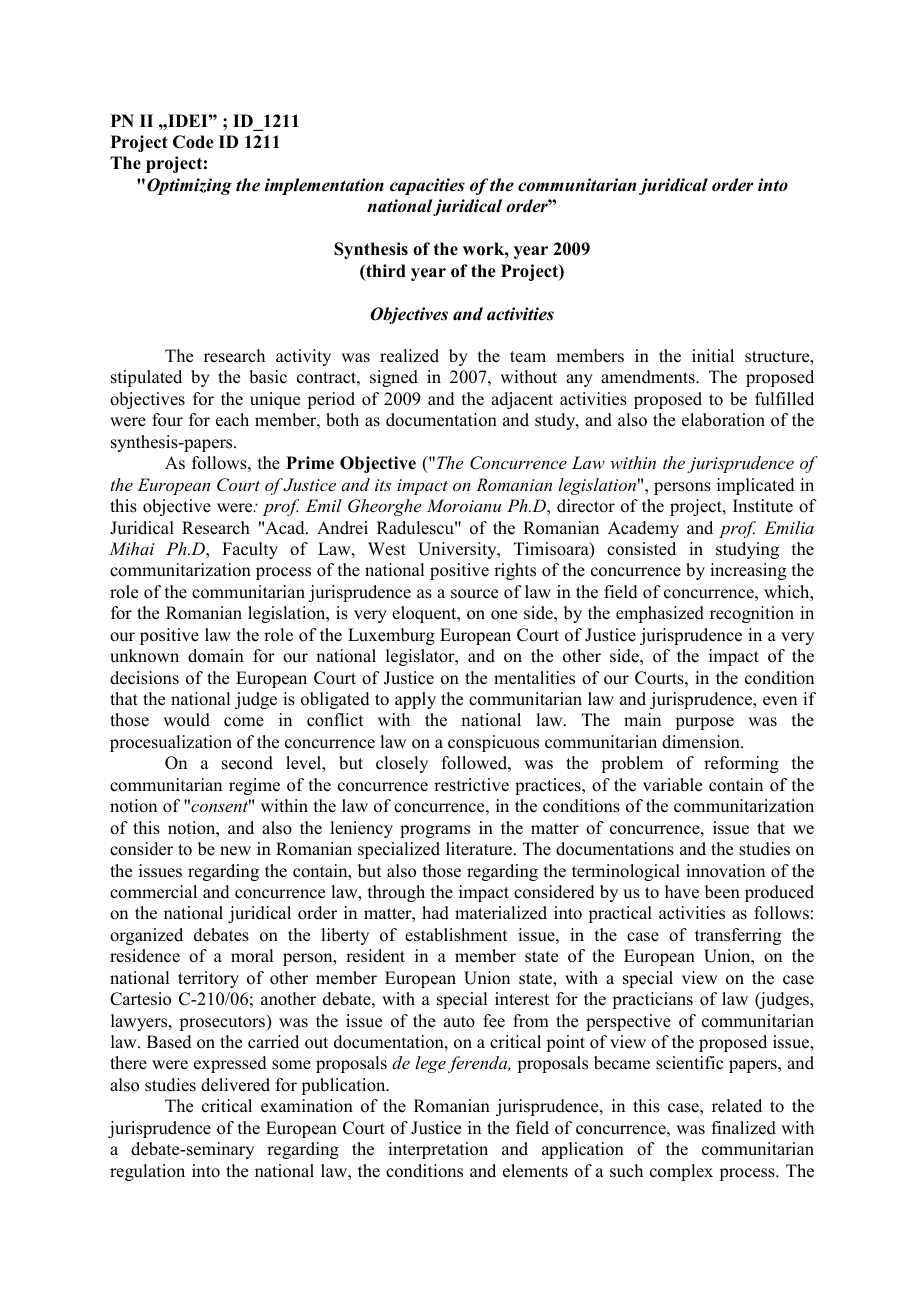  I want to click on establishment, so click(456, 935).
